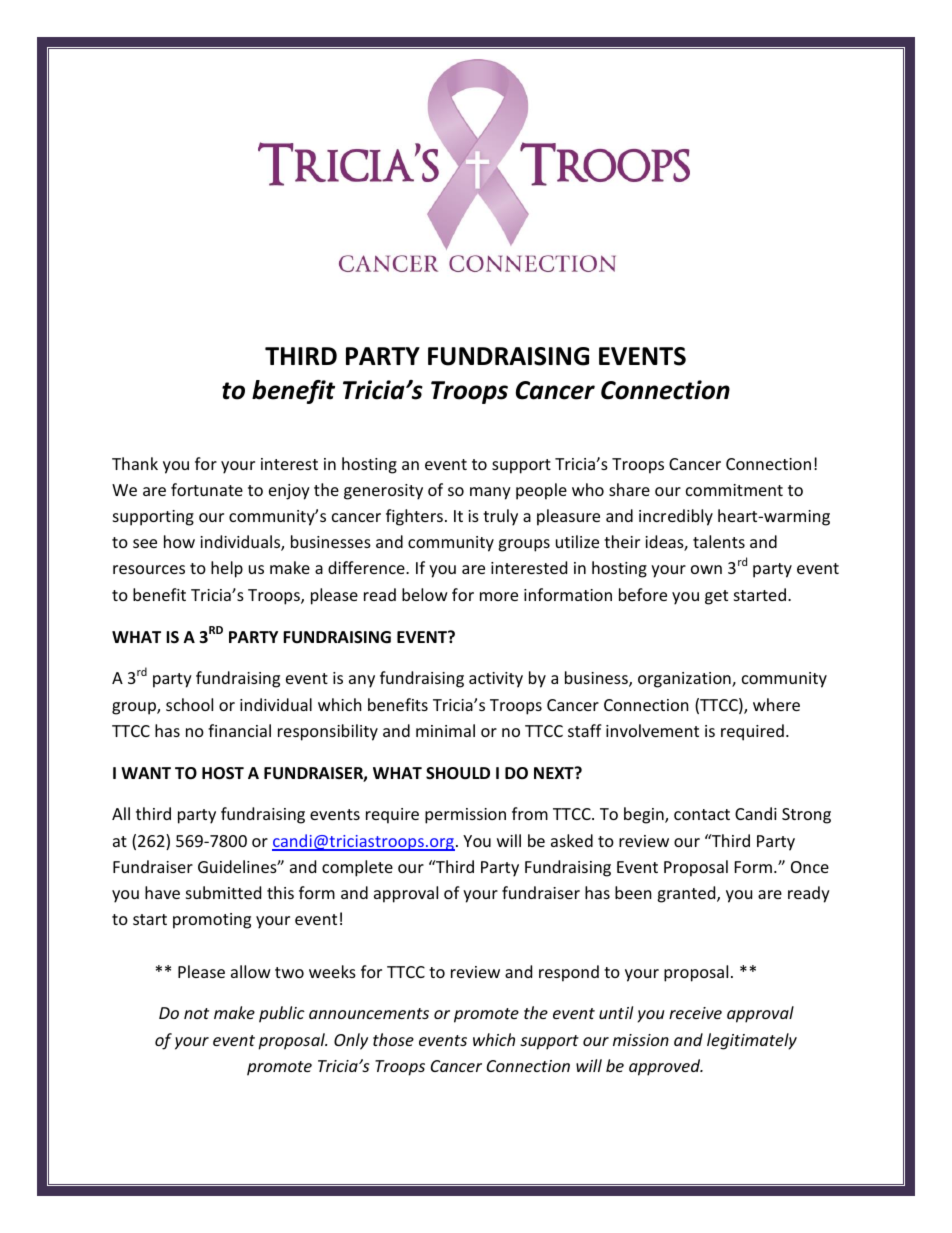 The height and width of the screenshot is (1233, 952). Describe the element at coordinates (196, 1013) in the screenshot. I see `not` at that location.
